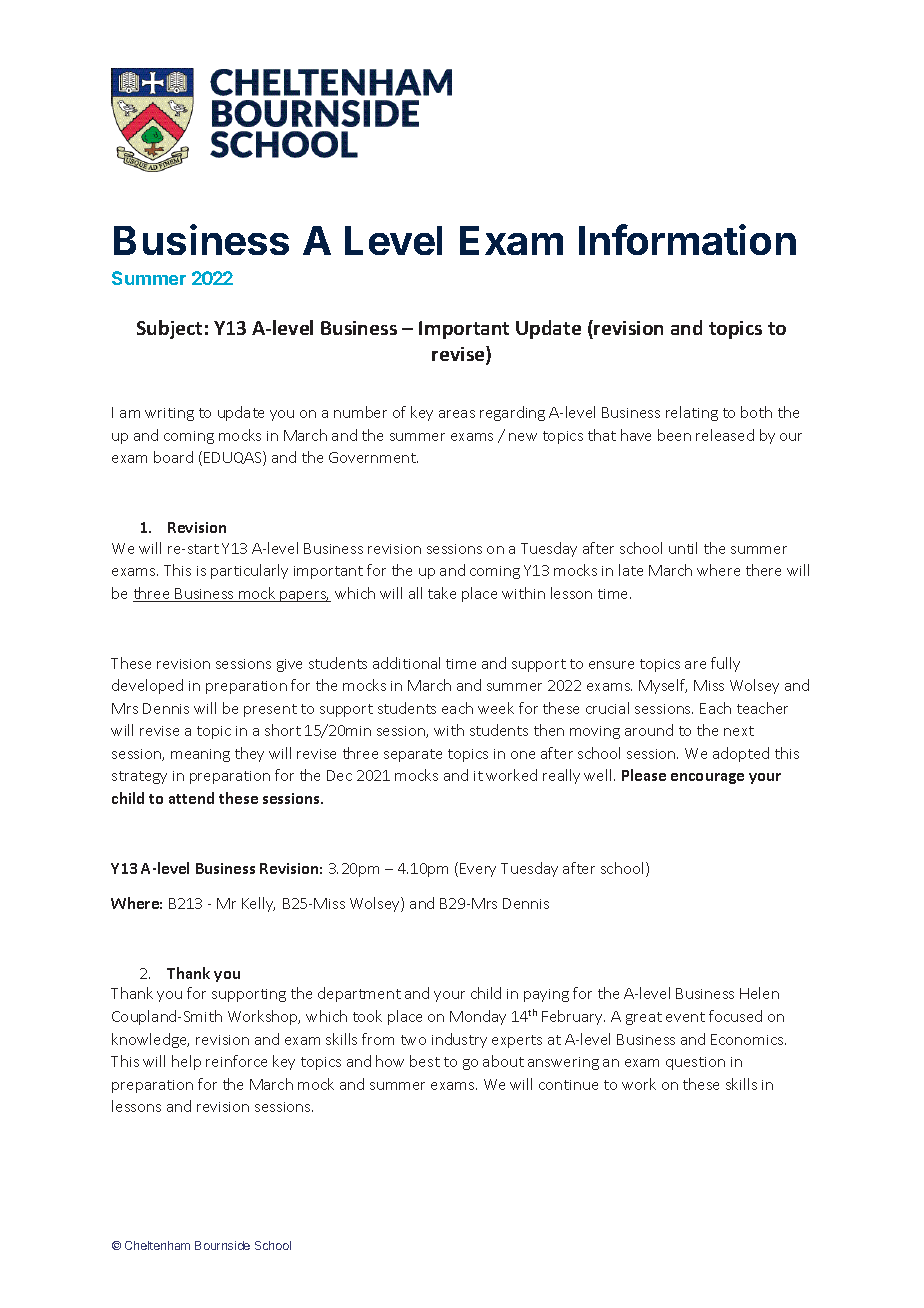  I want to click on give, so click(289, 665).
